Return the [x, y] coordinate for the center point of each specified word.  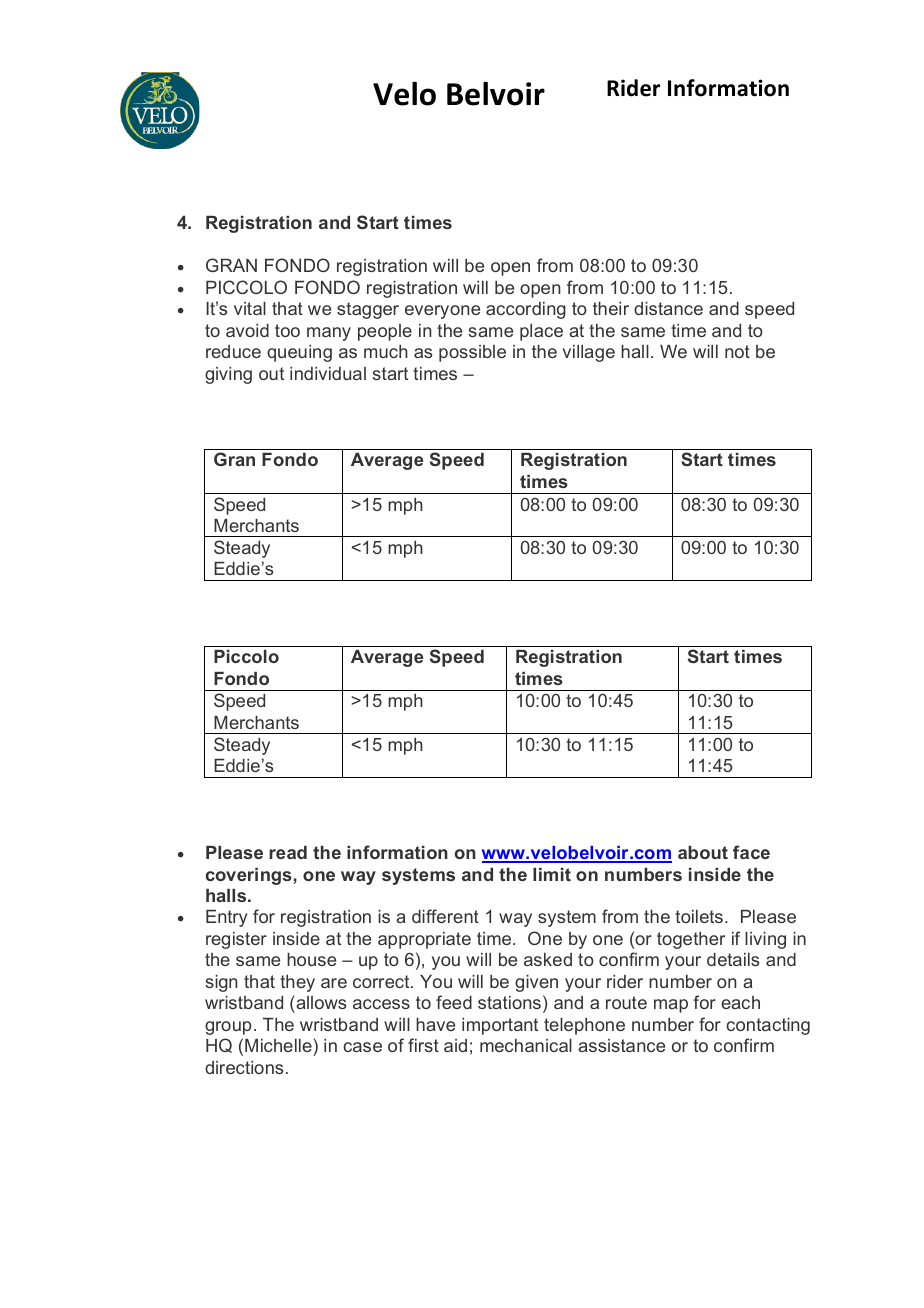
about [703, 852]
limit [552, 874]
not [737, 351]
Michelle [278, 1045]
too [287, 330]
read [288, 852]
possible [472, 353]
